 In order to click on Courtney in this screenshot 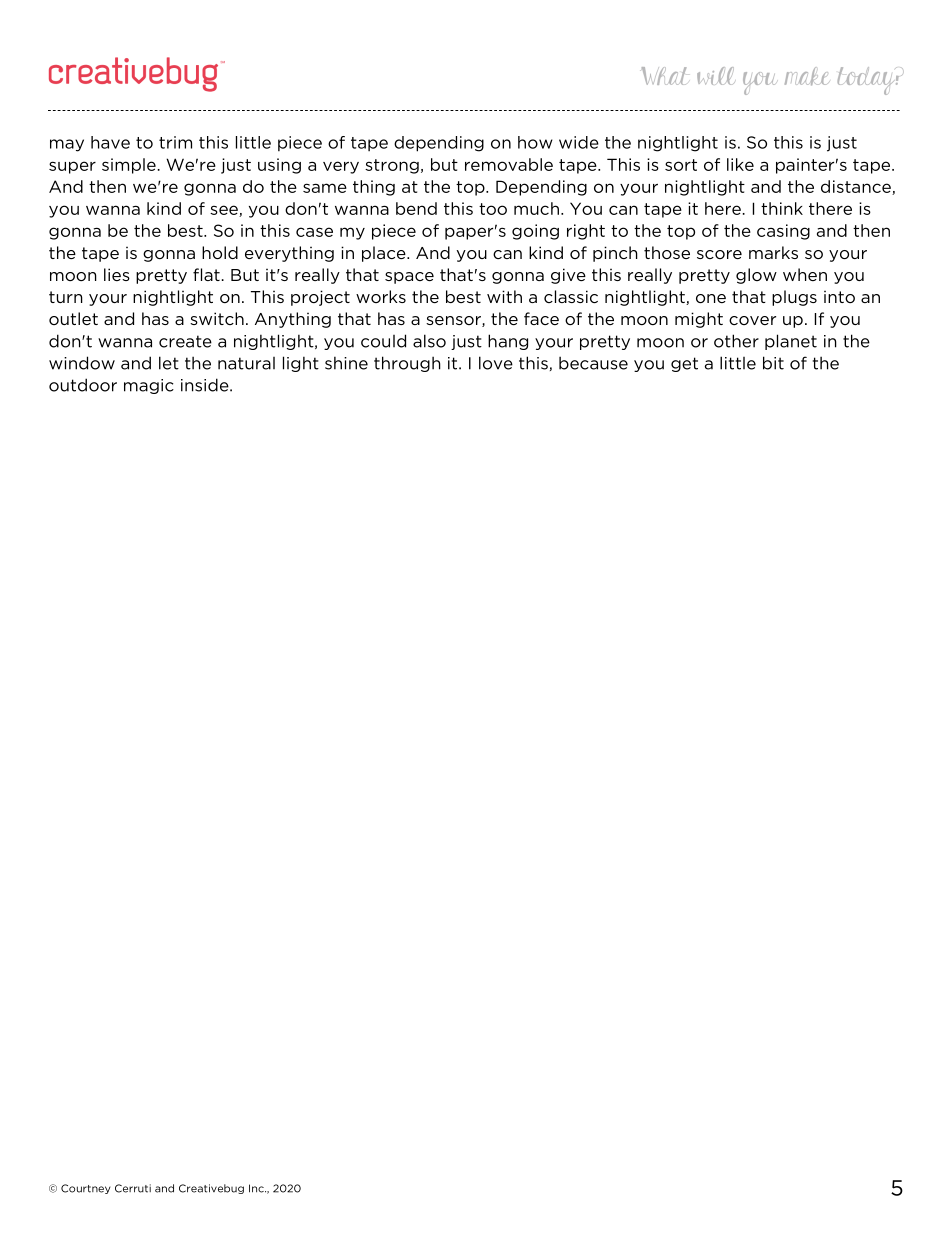, I will do `click(86, 1189)`.
